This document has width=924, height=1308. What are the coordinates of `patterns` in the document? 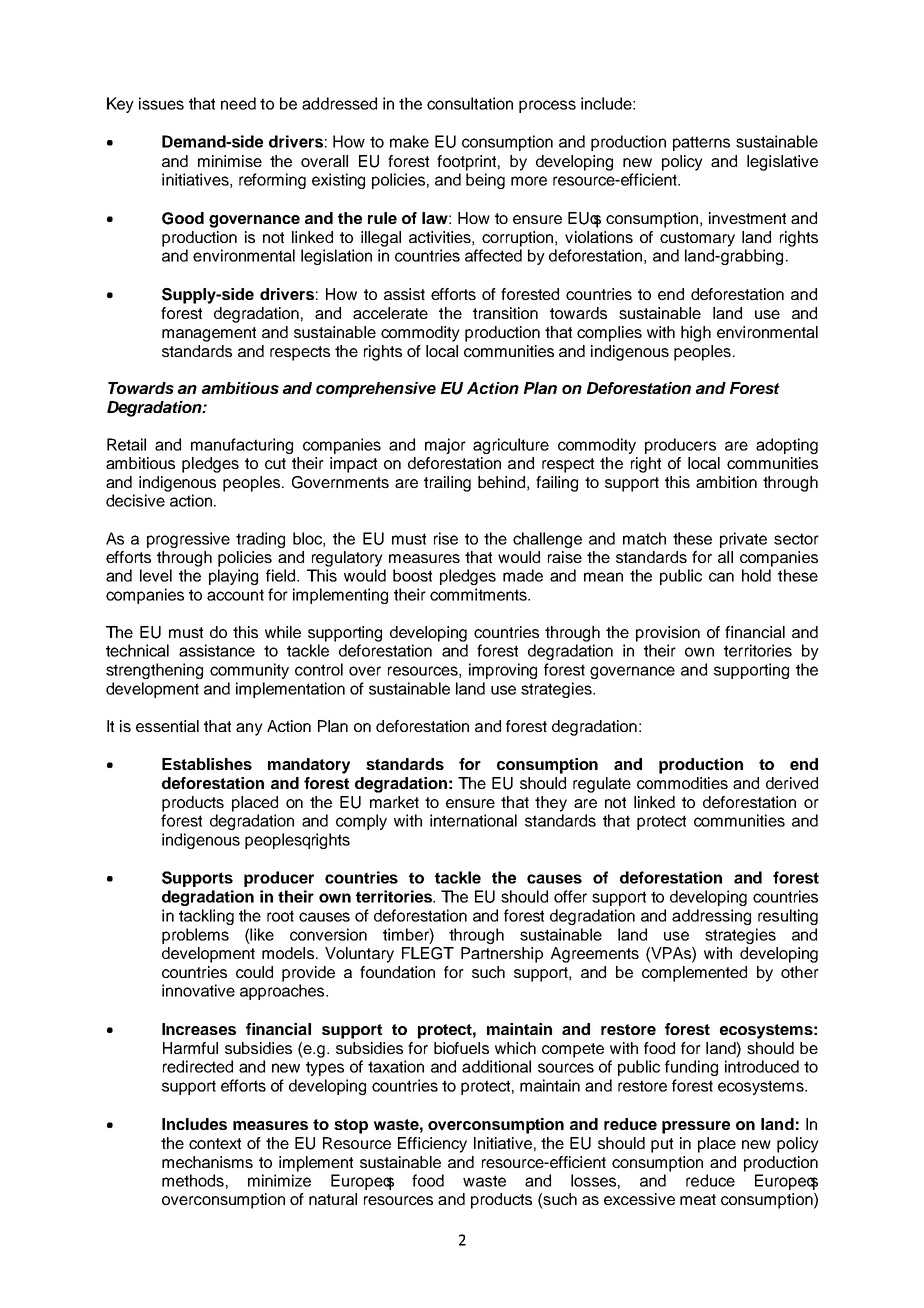 It's located at (701, 143).
